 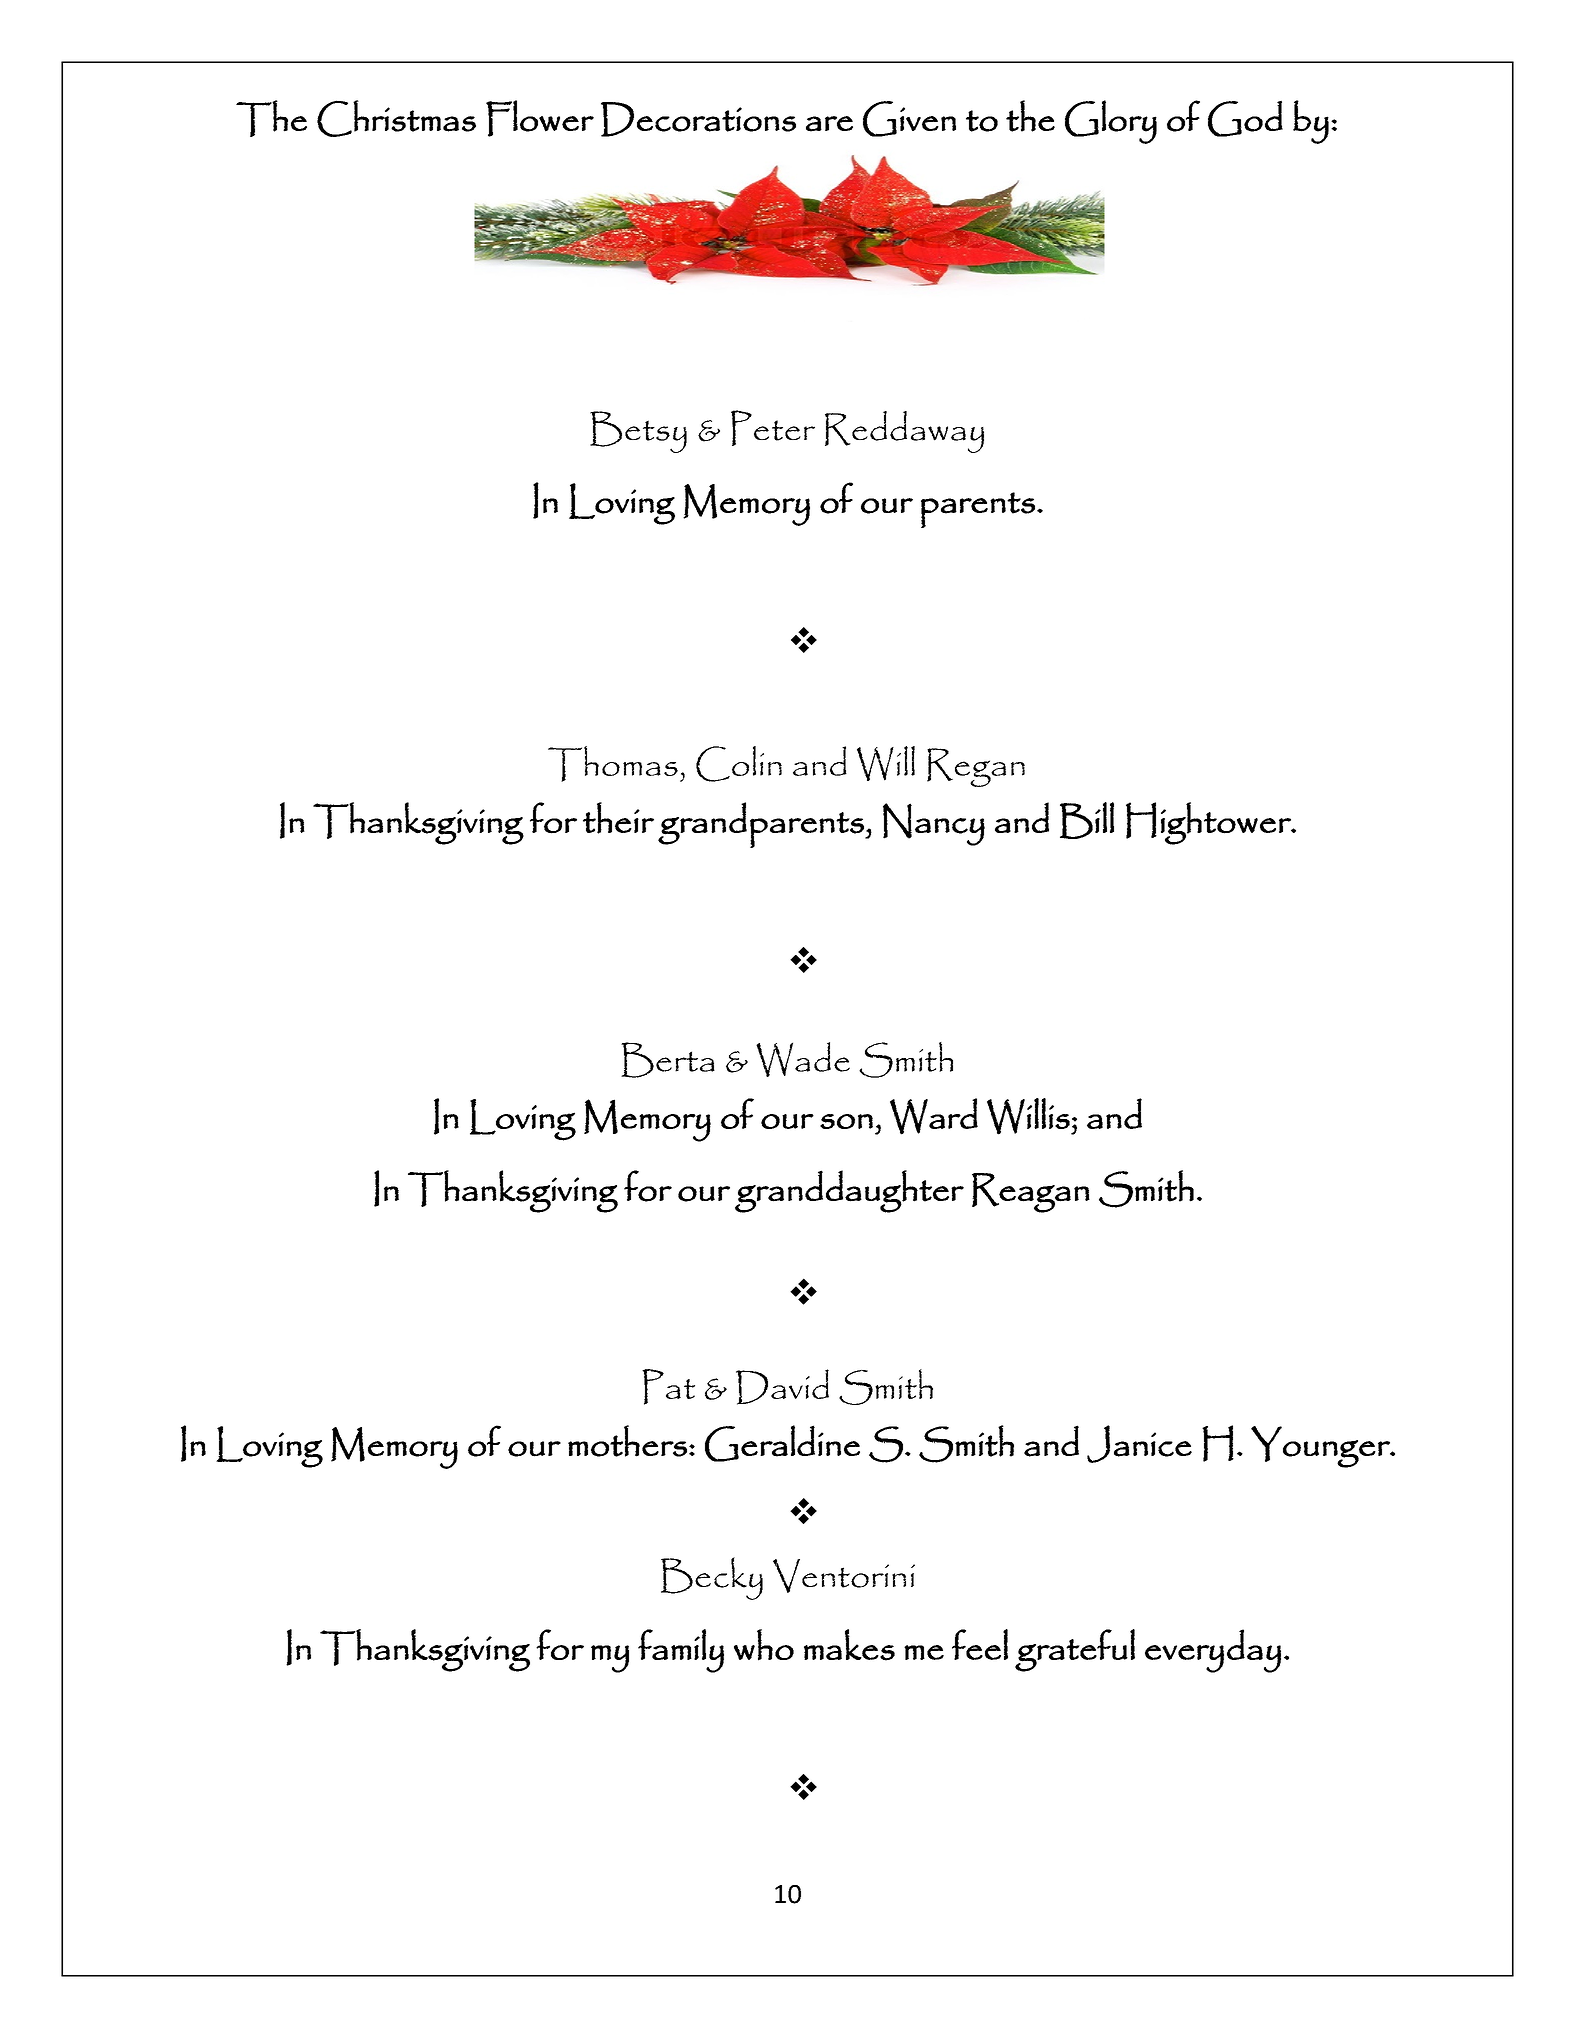 I want to click on Wade, so click(x=803, y=1059).
